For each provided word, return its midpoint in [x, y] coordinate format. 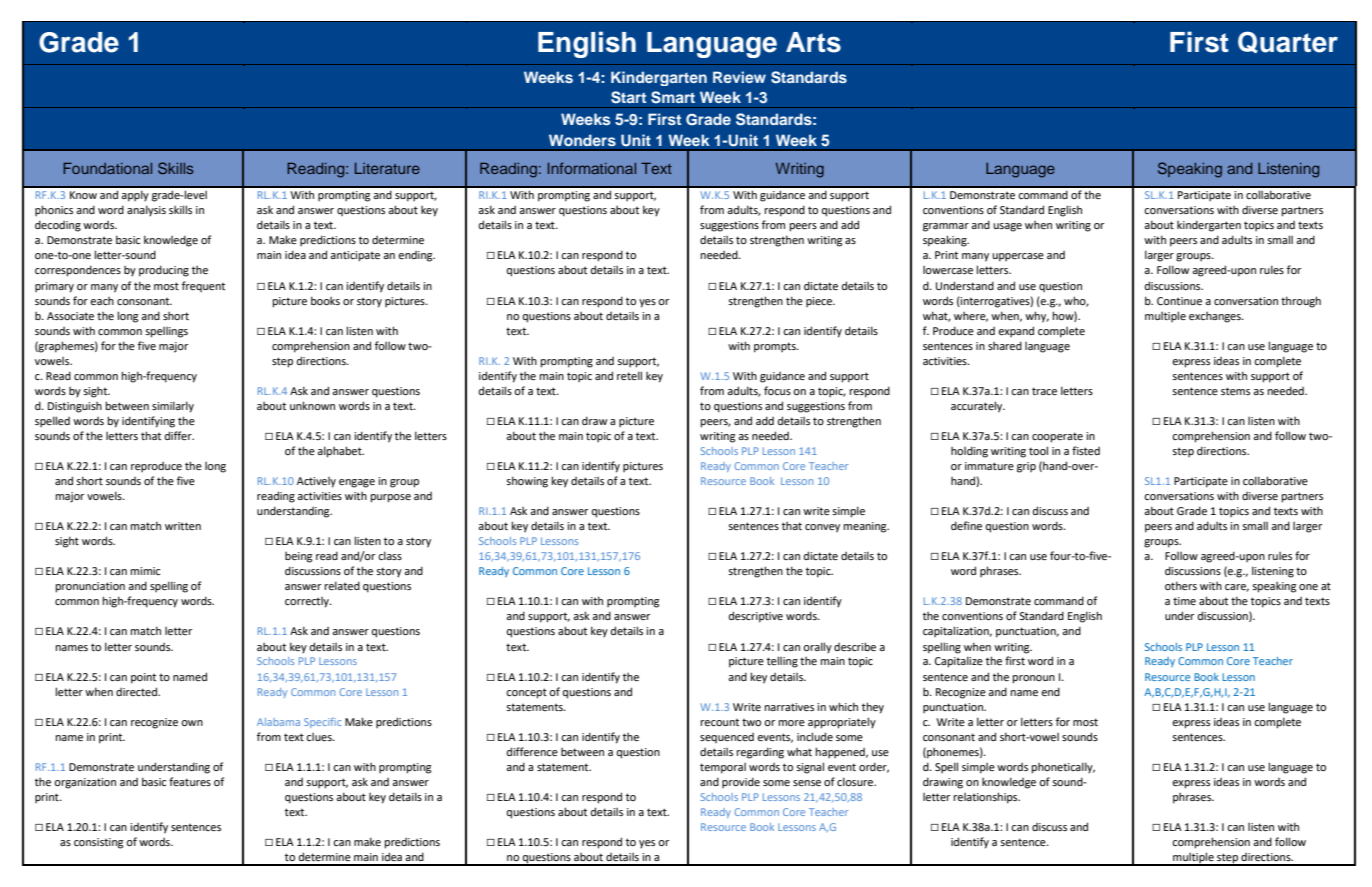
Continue [1179, 301]
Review [739, 77]
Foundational [107, 168]
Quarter [1288, 42]
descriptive [756, 617]
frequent [203, 286]
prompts [776, 347]
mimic [145, 571]
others [1181, 585]
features [190, 781]
